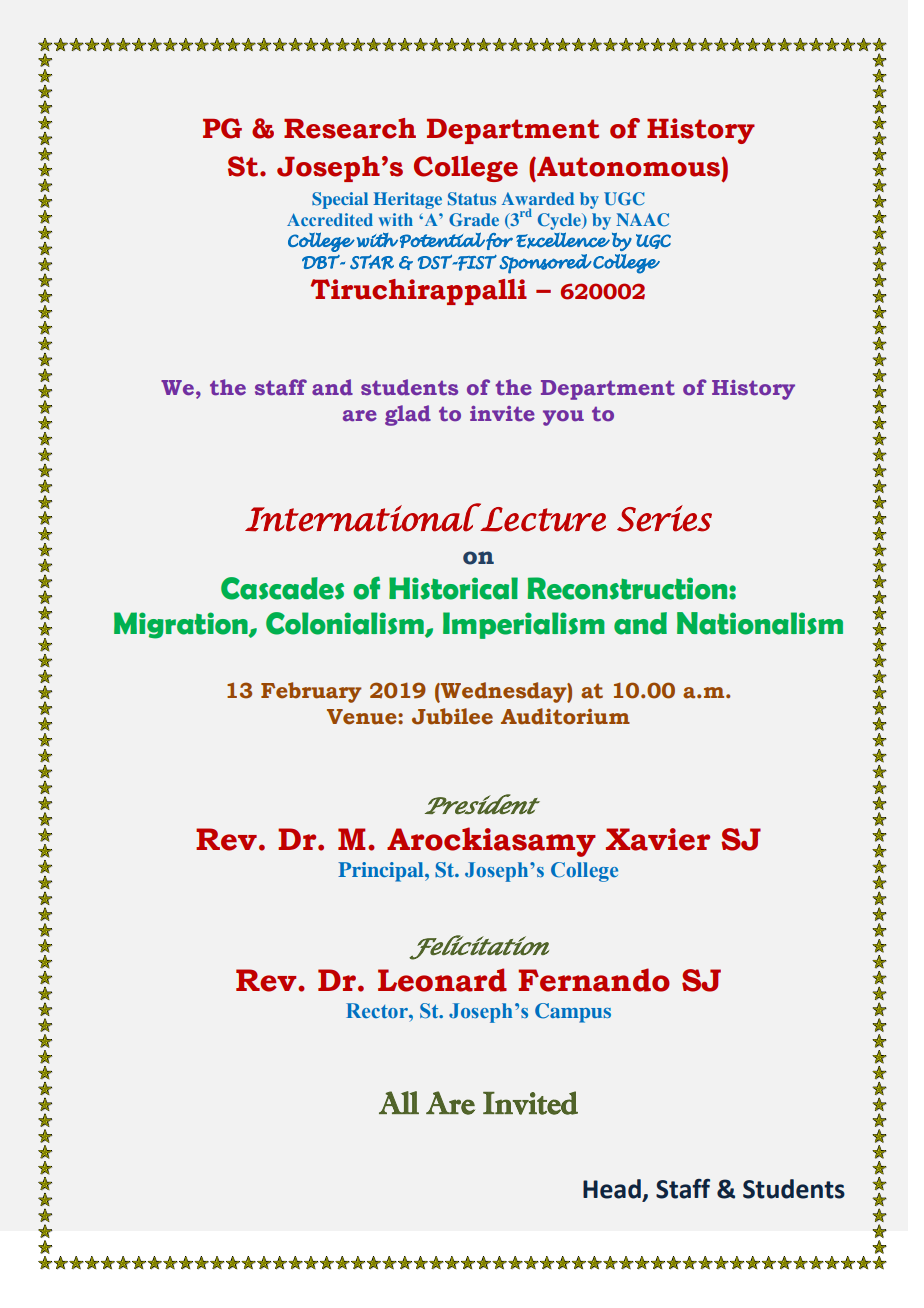 This screenshot has width=924, height=1308. Describe the element at coordinates (573, 1013) in the screenshot. I see `Campus` at that location.
